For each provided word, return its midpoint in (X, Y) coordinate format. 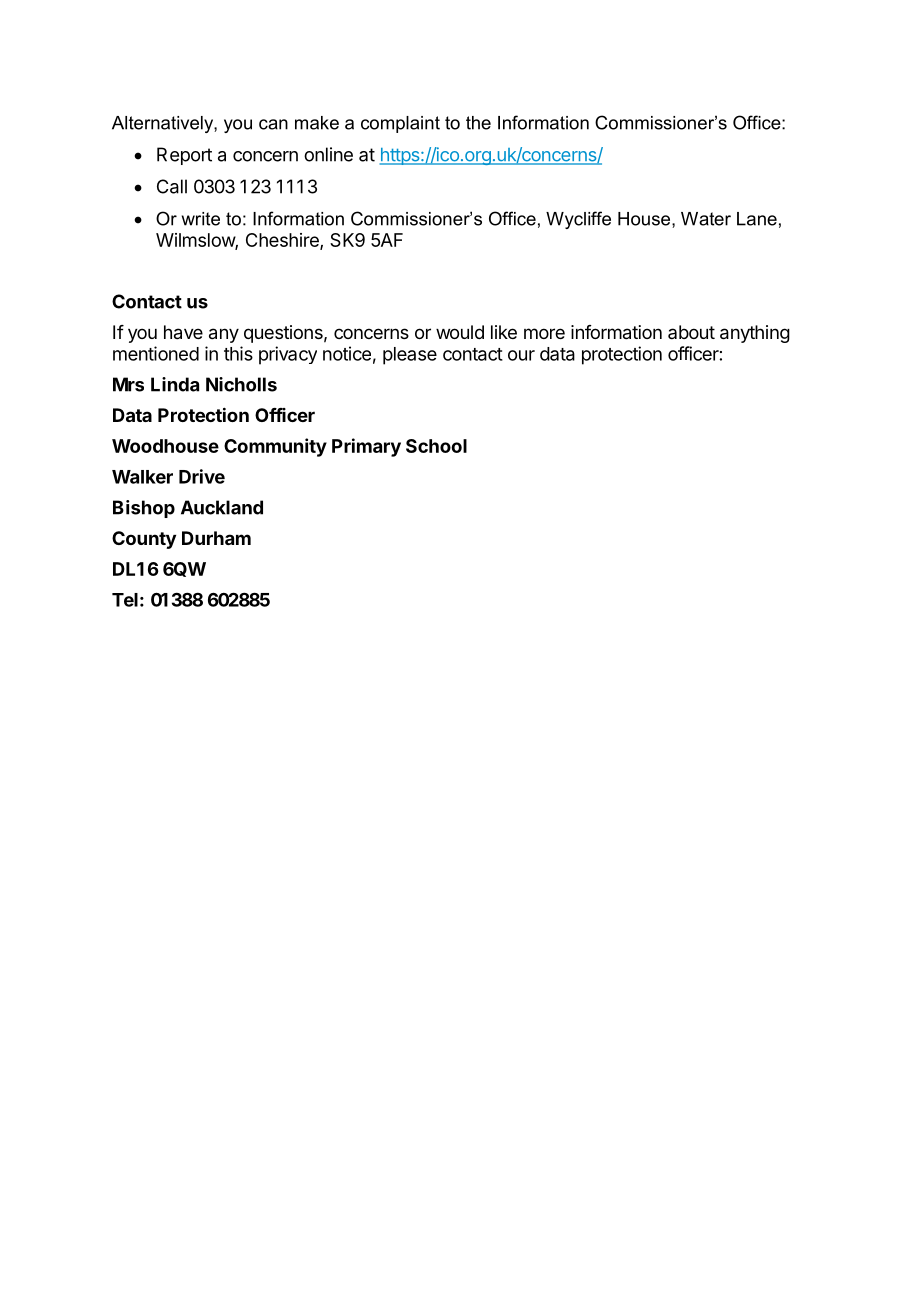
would (460, 332)
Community (275, 447)
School (436, 446)
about (691, 332)
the (478, 123)
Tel (125, 600)
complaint (400, 124)
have (183, 332)
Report (184, 156)
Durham (216, 538)
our (521, 355)
